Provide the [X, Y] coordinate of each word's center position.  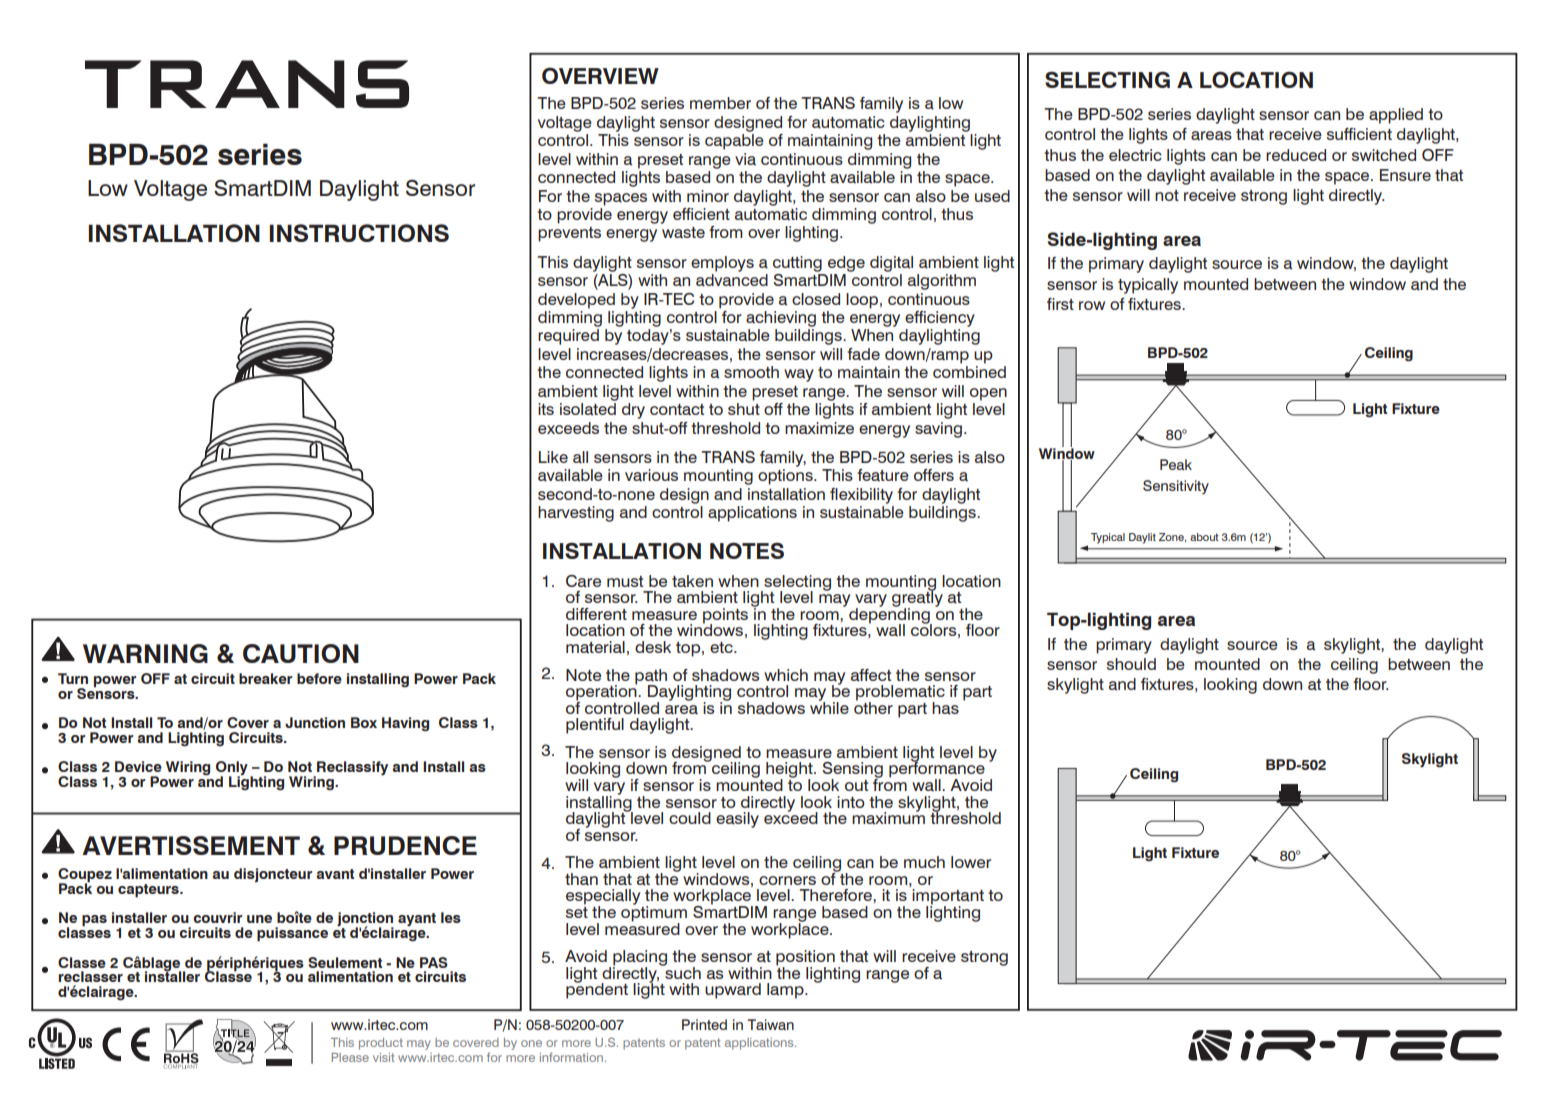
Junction [315, 722]
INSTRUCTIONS [359, 233]
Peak [1176, 464]
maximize [819, 428]
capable [734, 142]
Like [553, 457]
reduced [1296, 155]
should [1131, 664]
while [829, 706]
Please [350, 1057]
